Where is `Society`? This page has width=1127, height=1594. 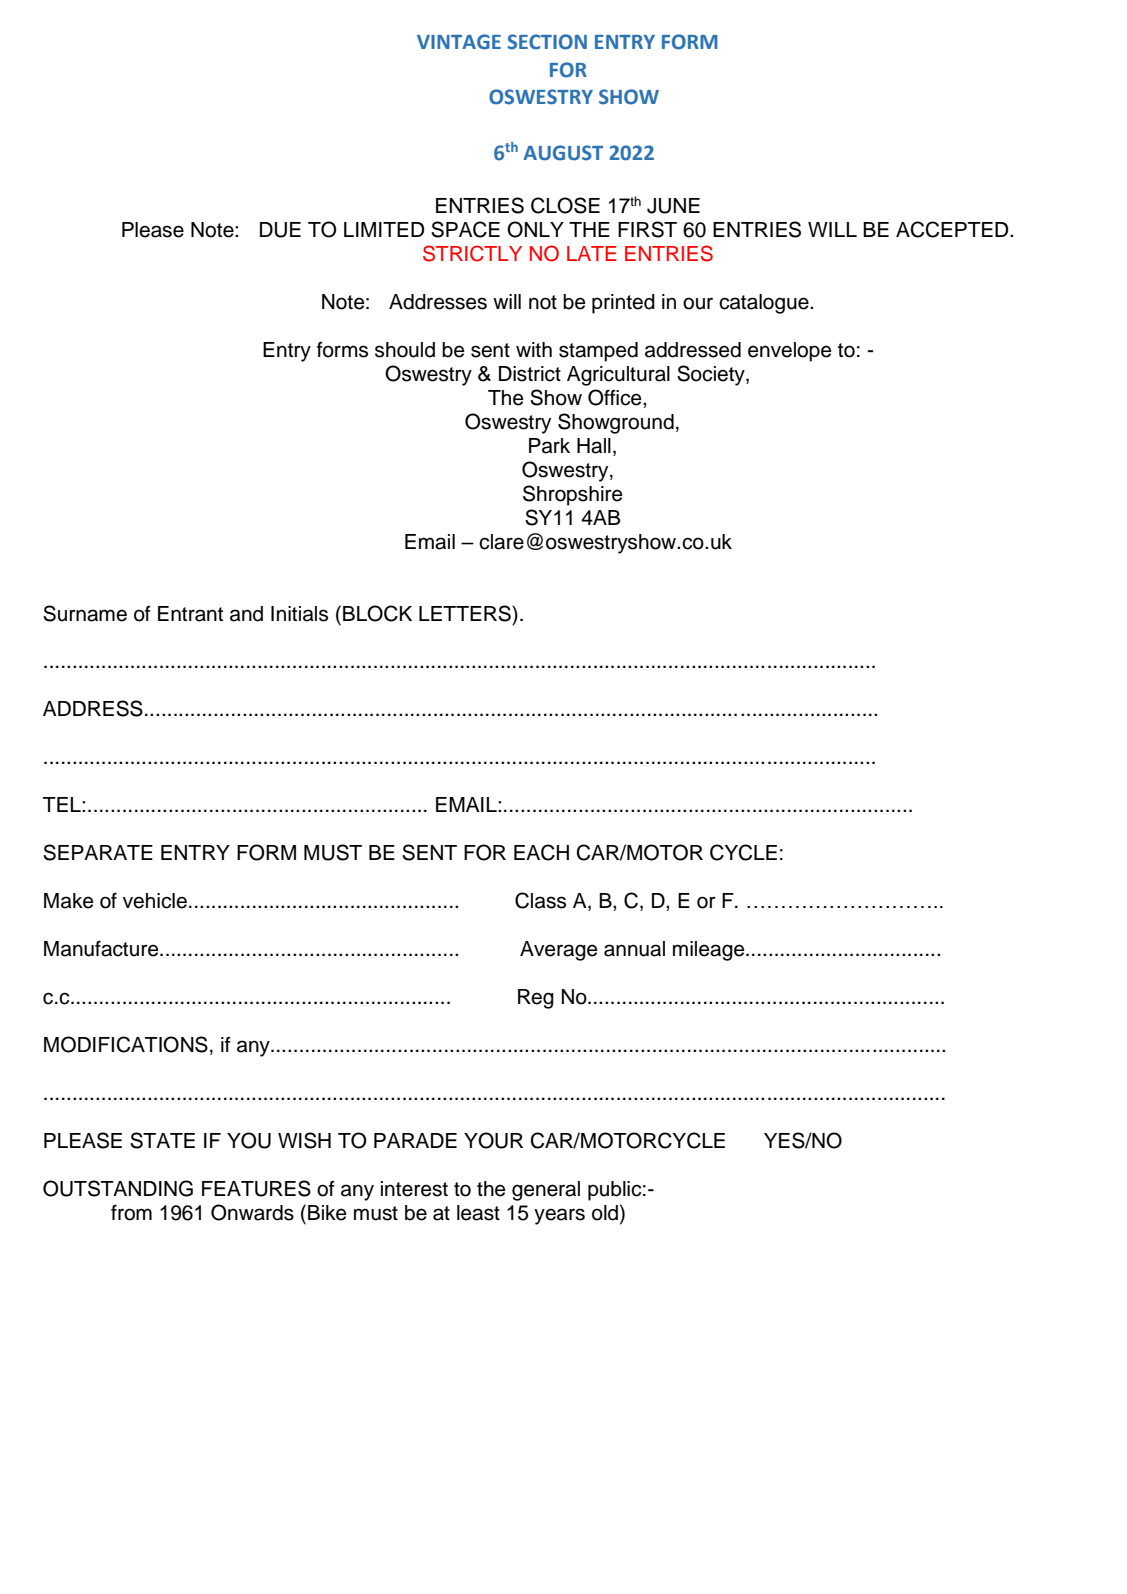
Society is located at coordinates (712, 375).
